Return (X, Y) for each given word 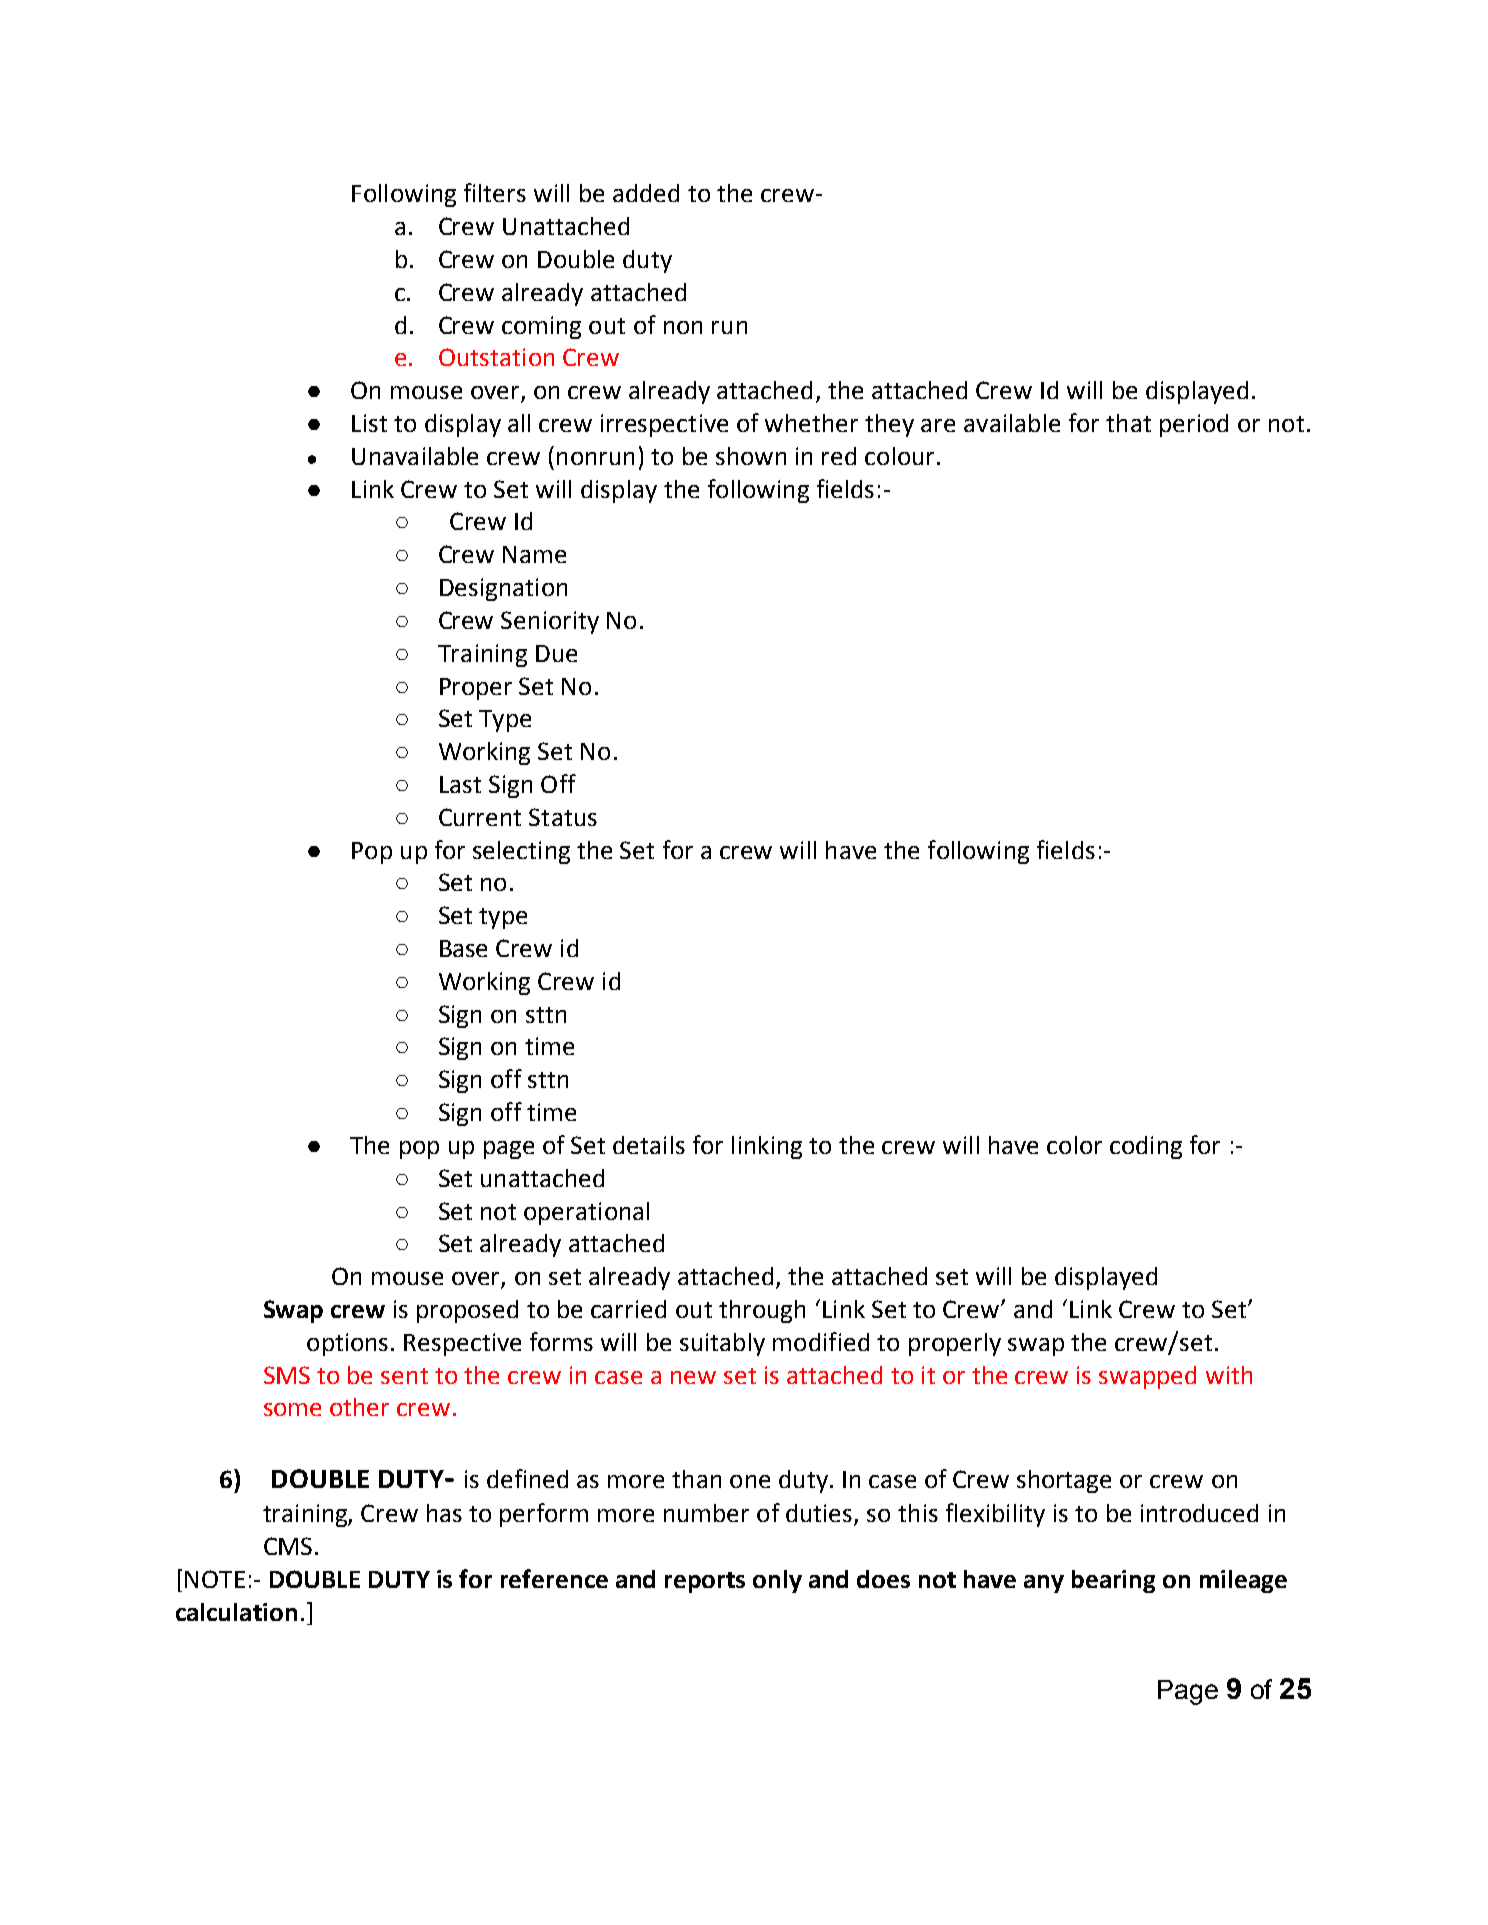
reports (705, 1582)
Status (563, 817)
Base (463, 948)
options (347, 1344)
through (762, 1311)
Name (534, 554)
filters (495, 192)
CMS (288, 1546)
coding (1146, 1147)
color (1074, 1145)
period (1194, 425)
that (1128, 423)
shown (751, 456)
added (646, 193)
